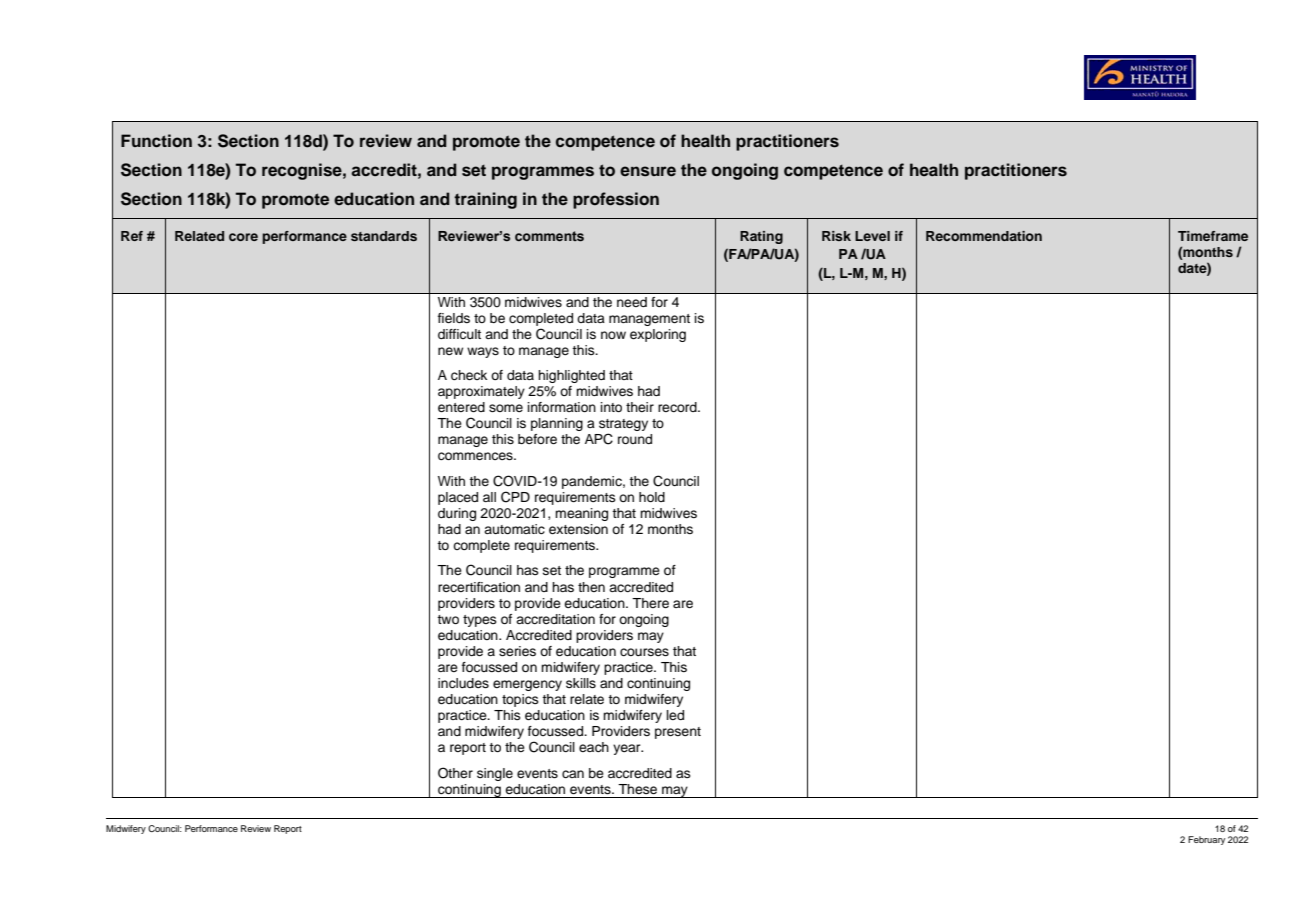 Image resolution: width=1308 pixels, height=924 pixels. I want to click on February, so click(1206, 840).
